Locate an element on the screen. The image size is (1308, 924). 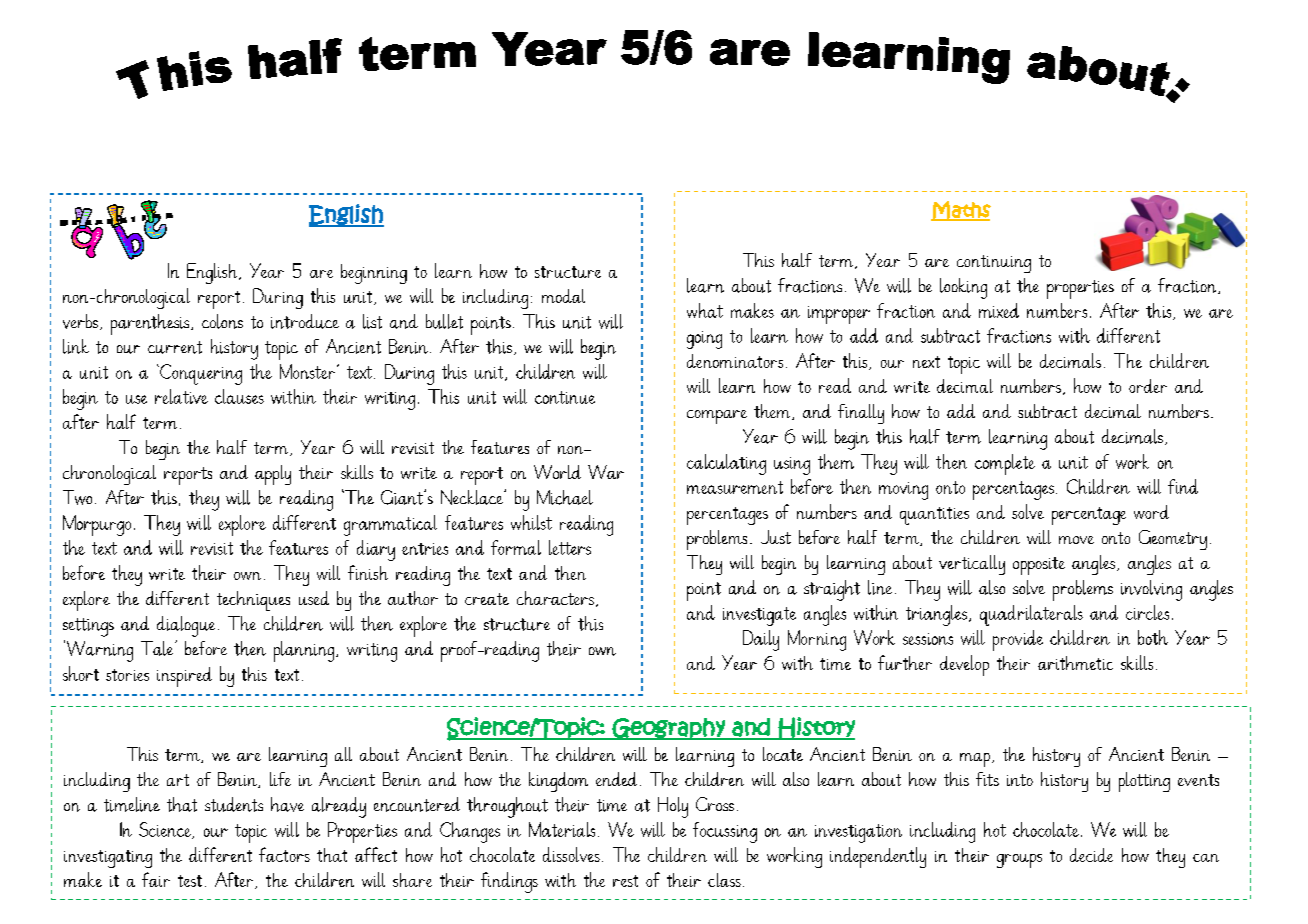
compare is located at coordinates (717, 417).
